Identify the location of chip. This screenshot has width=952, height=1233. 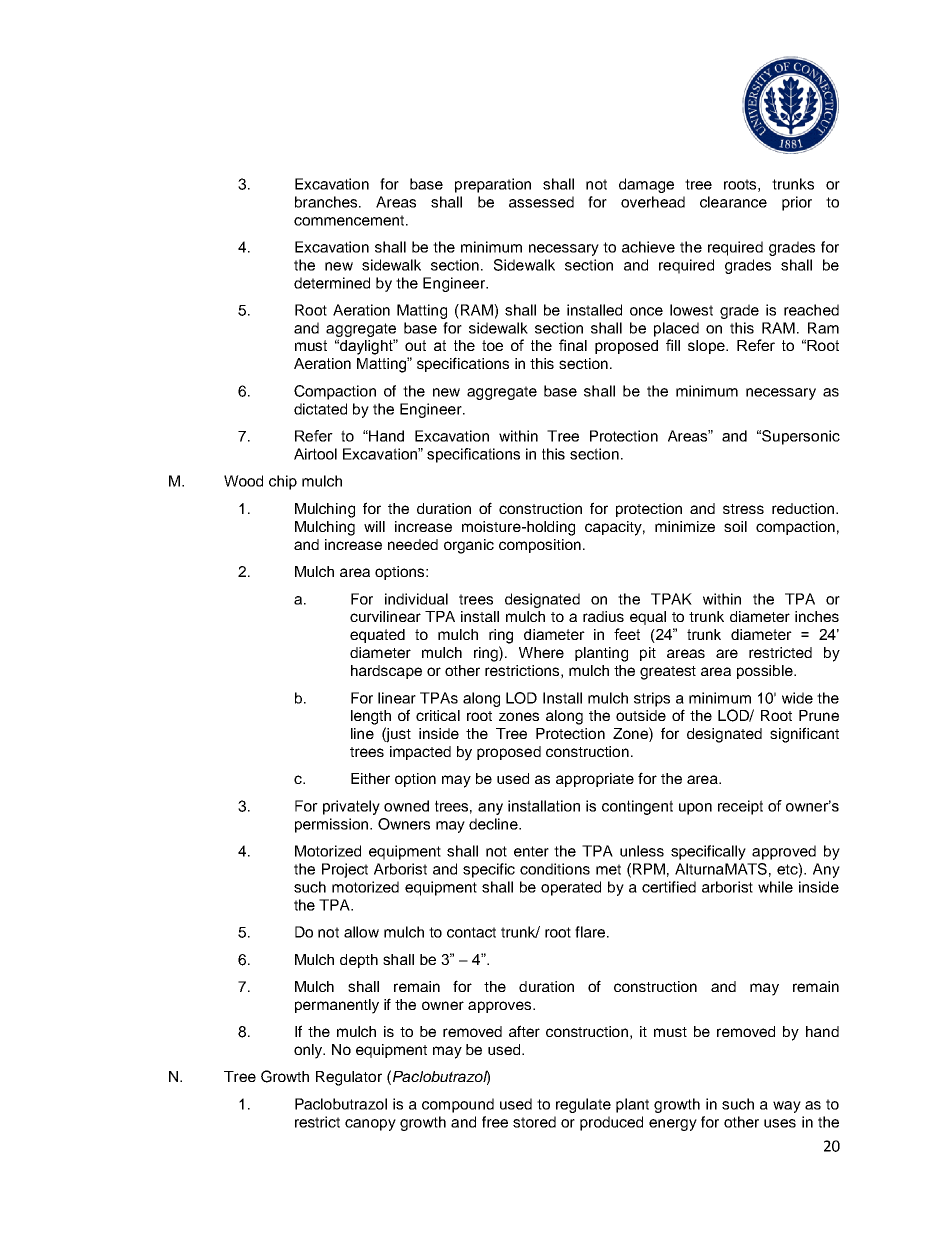
(283, 482).
